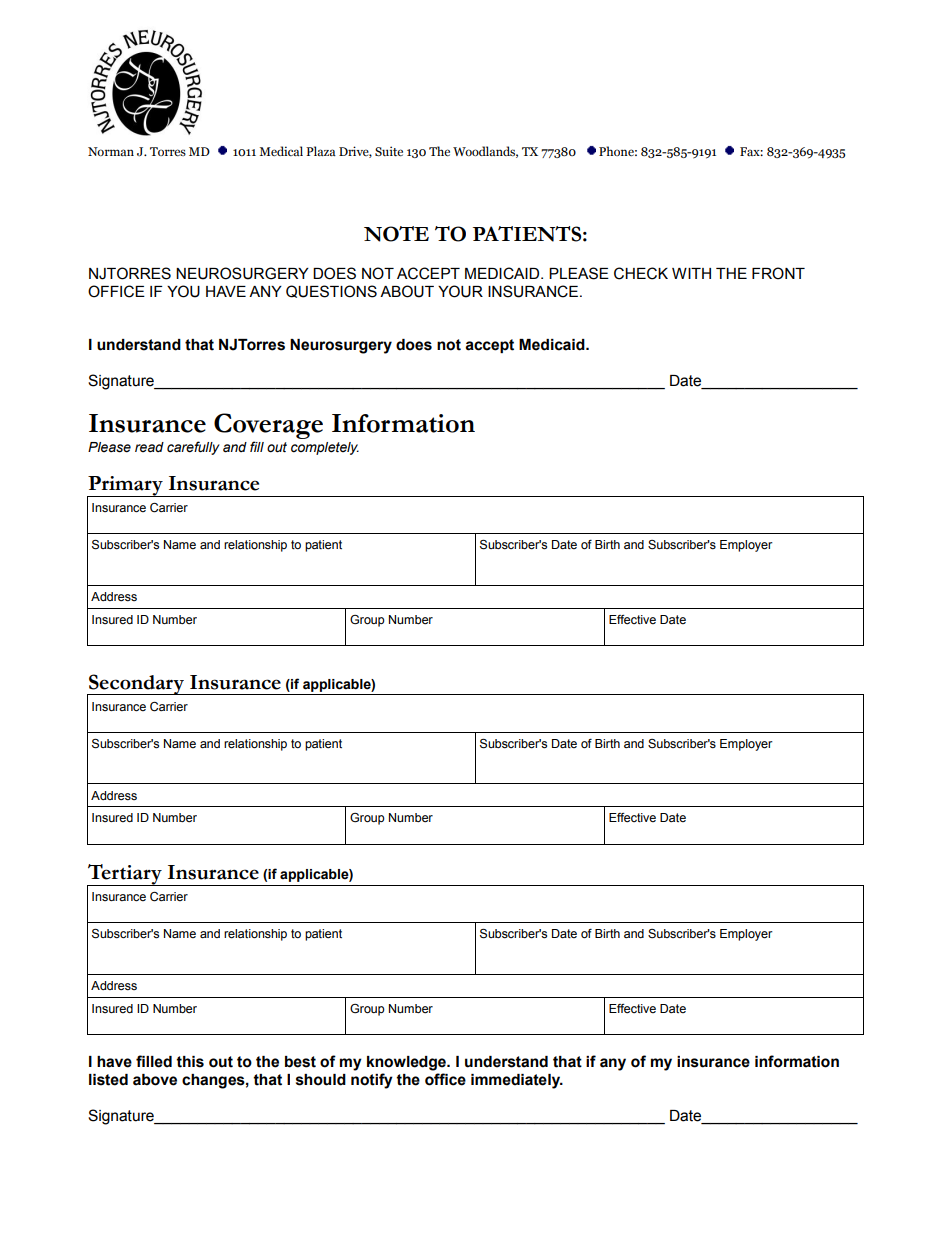  What do you see at coordinates (111, 151) in the screenshot?
I see `Norman` at bounding box center [111, 151].
